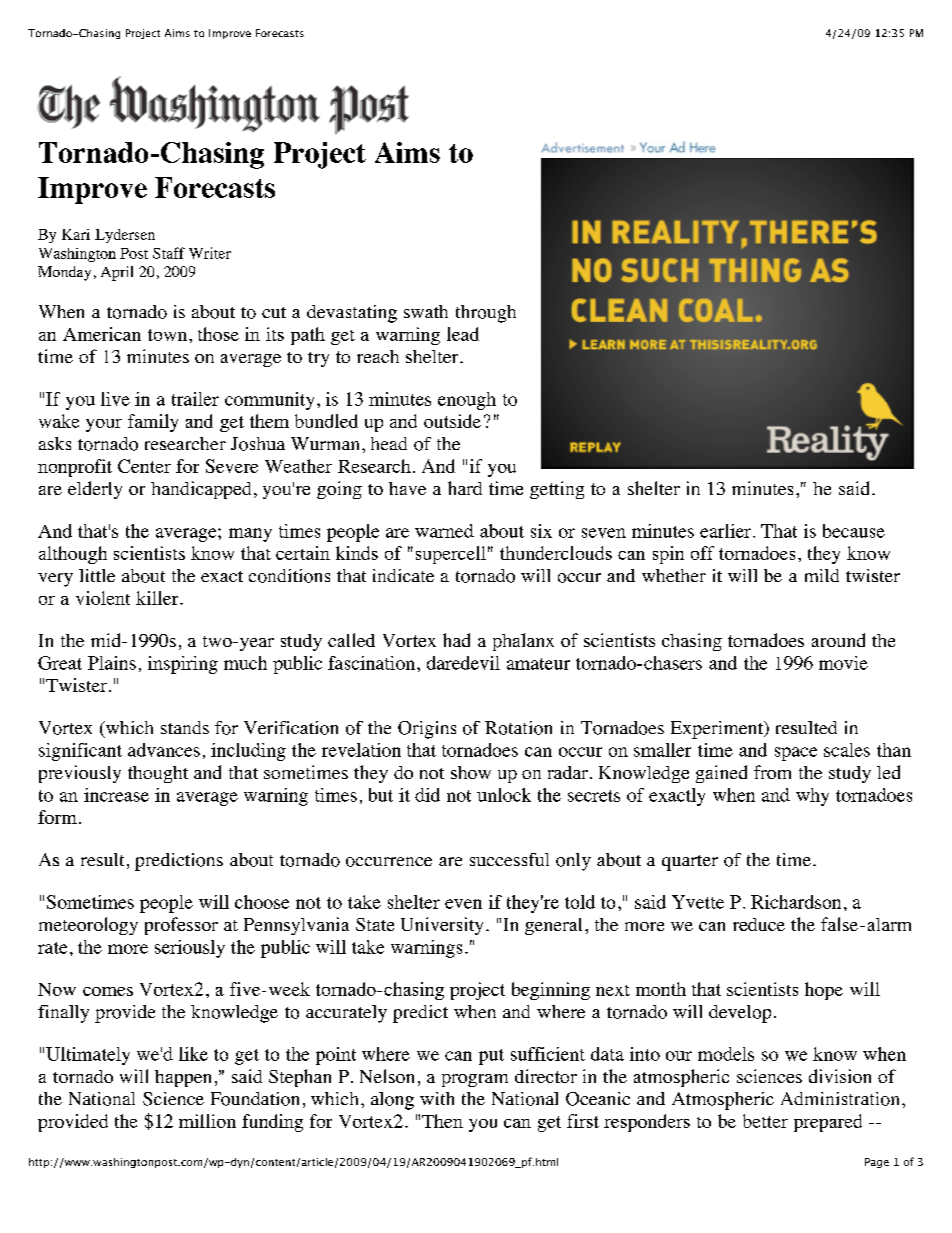 This image has height=1233, width=952. What do you see at coordinates (759, 924) in the image?
I see `reduce` at bounding box center [759, 924].
